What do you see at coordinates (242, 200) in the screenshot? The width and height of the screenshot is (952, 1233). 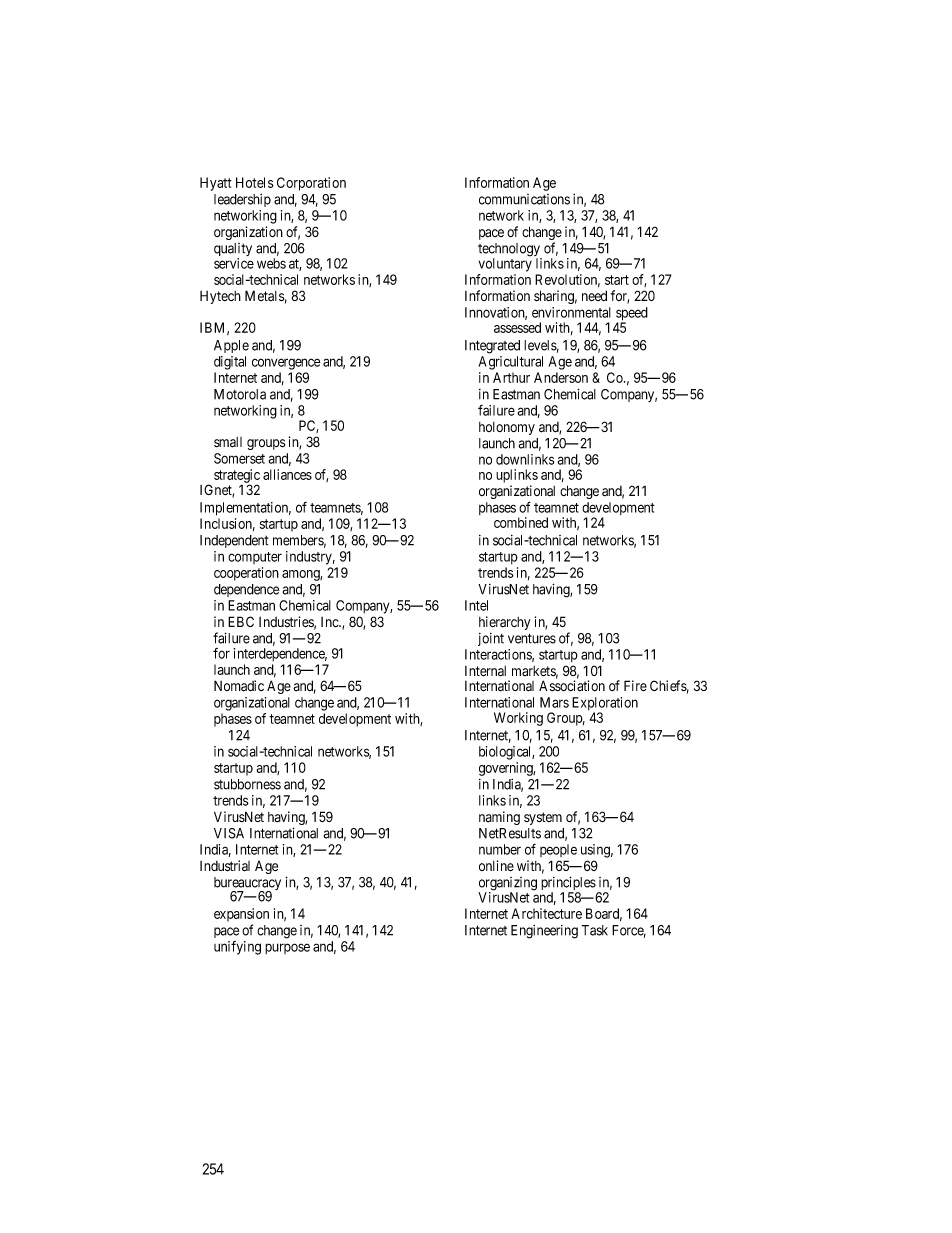 I see `leadership` at bounding box center [242, 200].
